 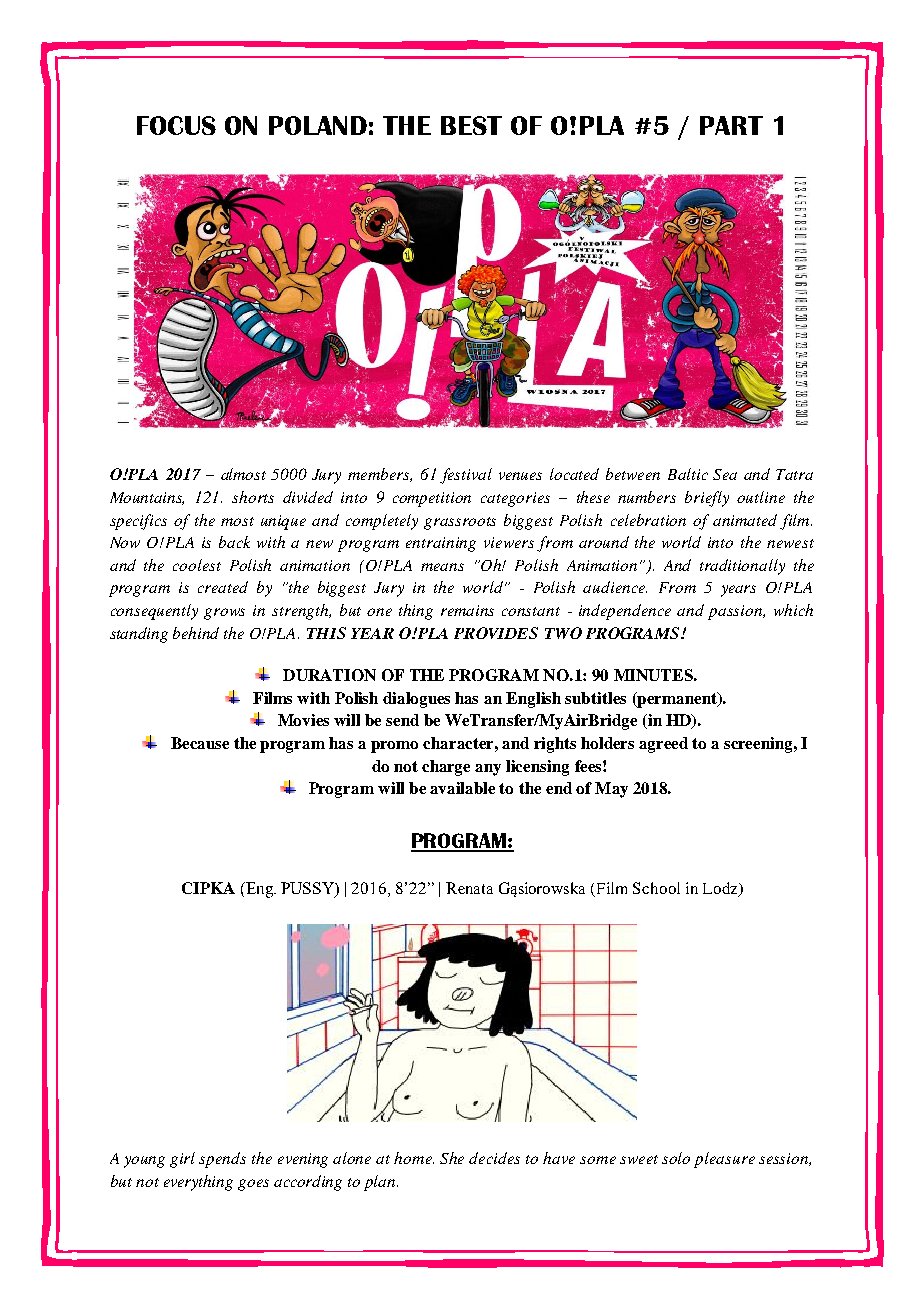 I want to click on behind, so click(x=196, y=633).
